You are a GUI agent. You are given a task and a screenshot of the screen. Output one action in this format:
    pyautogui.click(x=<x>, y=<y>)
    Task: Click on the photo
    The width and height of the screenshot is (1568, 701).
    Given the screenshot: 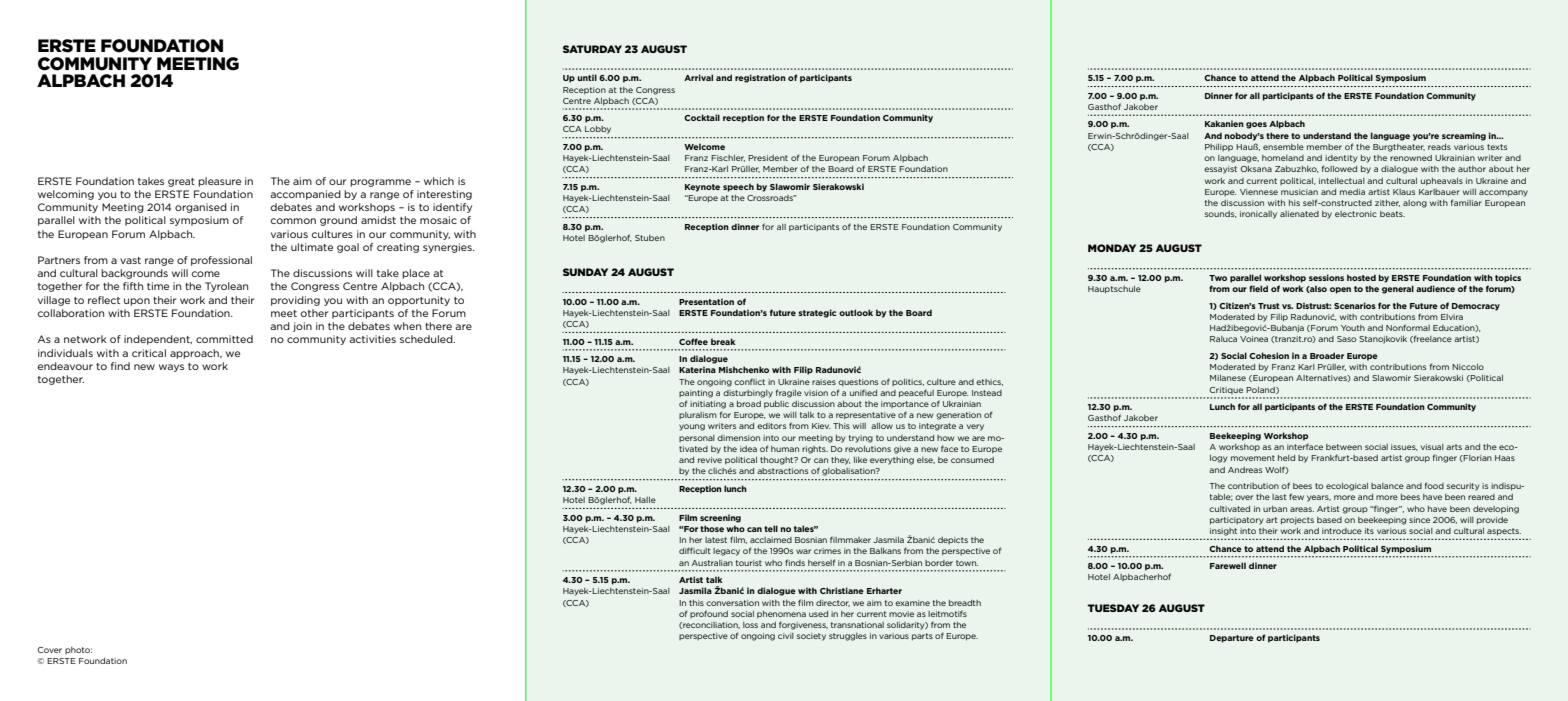 What is the action you would take?
    pyautogui.click(x=78, y=650)
